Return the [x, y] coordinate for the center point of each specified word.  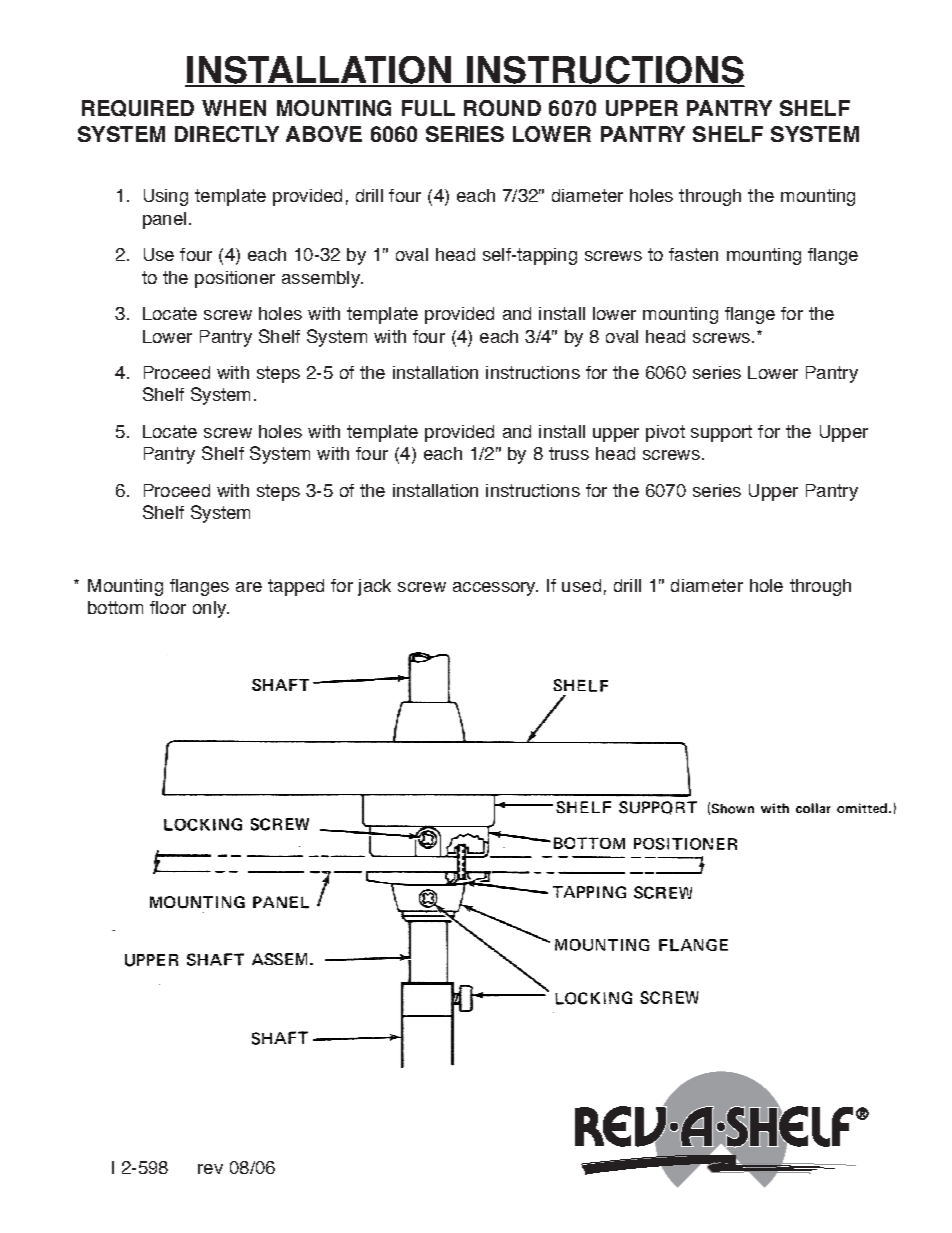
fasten [693, 254]
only [210, 609]
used [581, 585]
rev [210, 1169]
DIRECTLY [227, 134]
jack [374, 587]
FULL [428, 108]
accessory [495, 589]
